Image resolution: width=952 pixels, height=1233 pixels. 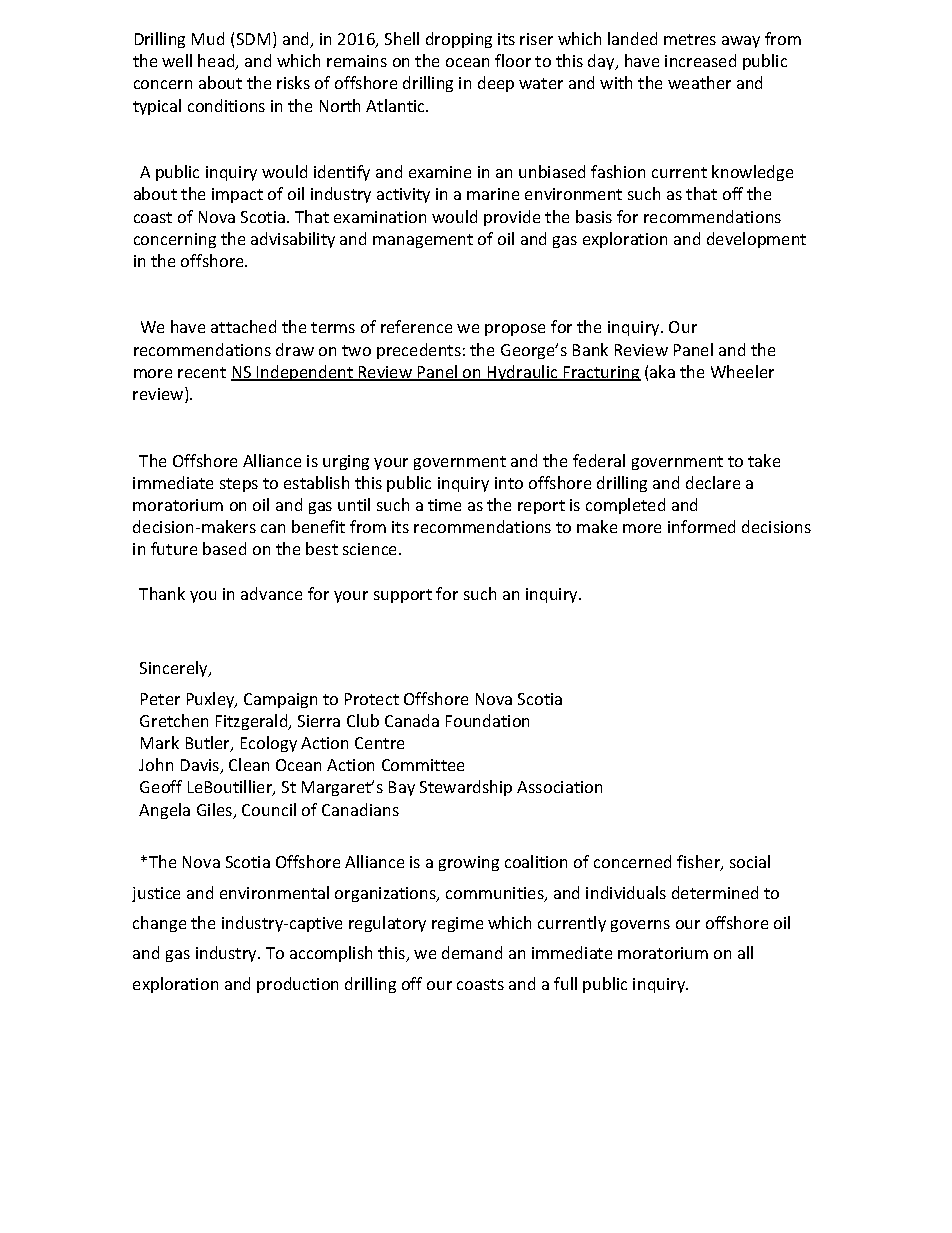 I want to click on Foundation, so click(x=487, y=720).
